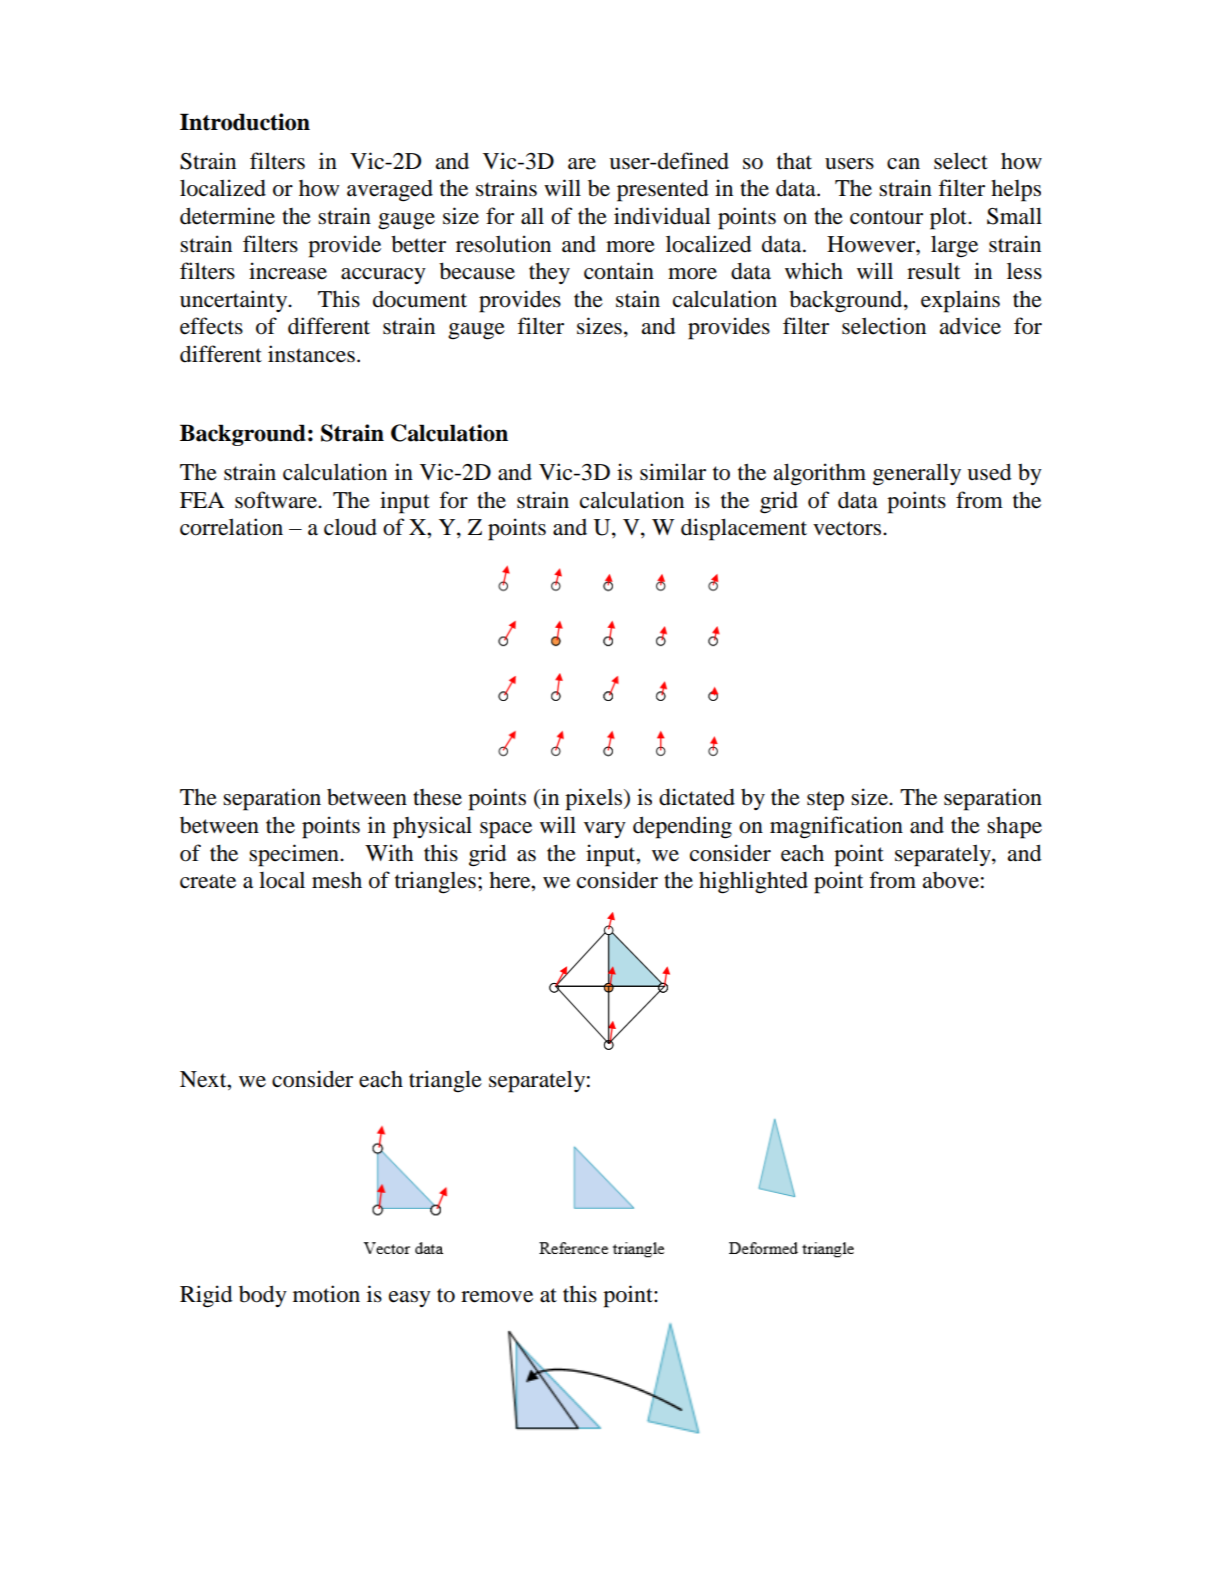 The width and height of the image is (1222, 1581). What do you see at coordinates (917, 474) in the image?
I see `generally` at bounding box center [917, 474].
